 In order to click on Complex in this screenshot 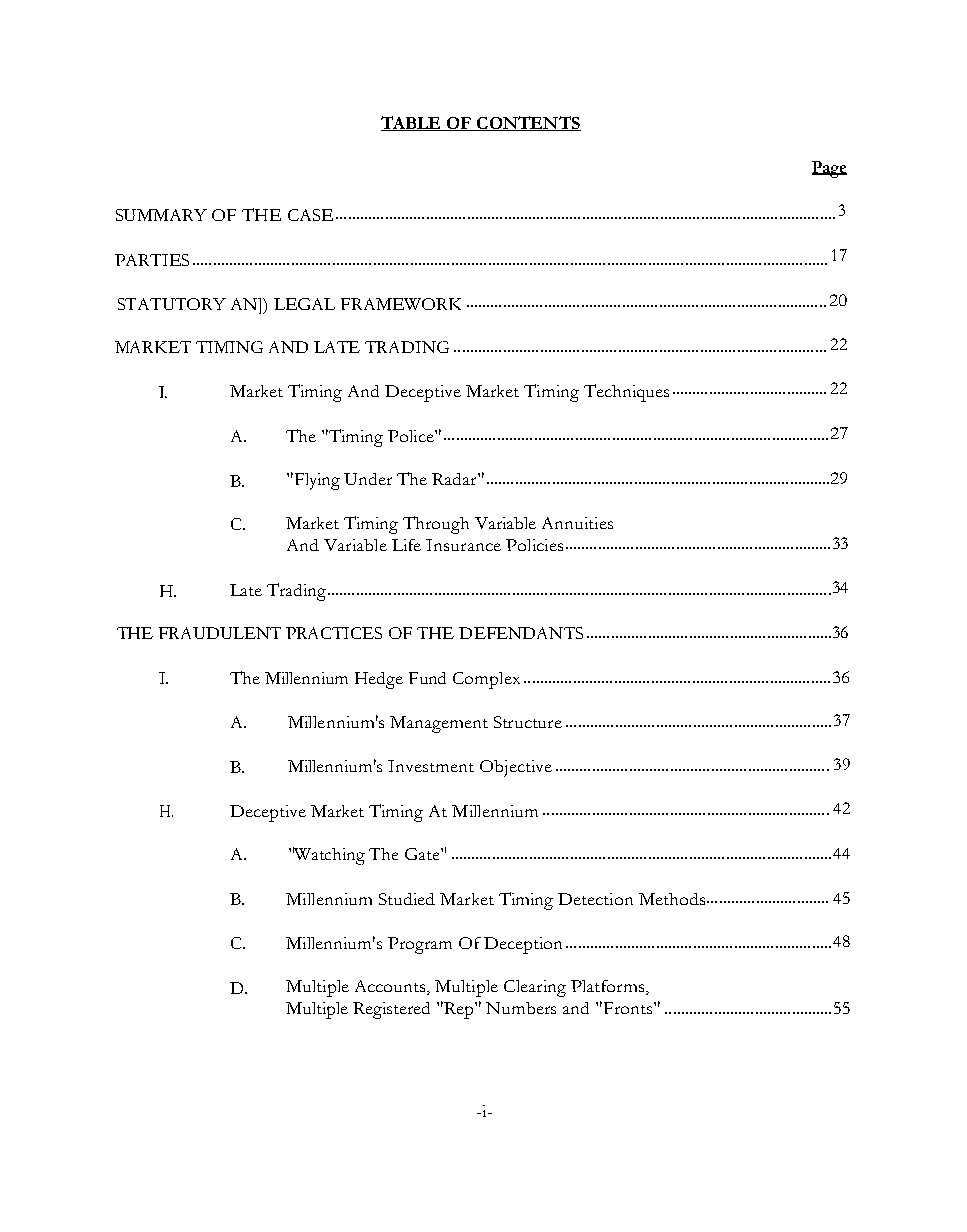, I will do `click(486, 680)`.
